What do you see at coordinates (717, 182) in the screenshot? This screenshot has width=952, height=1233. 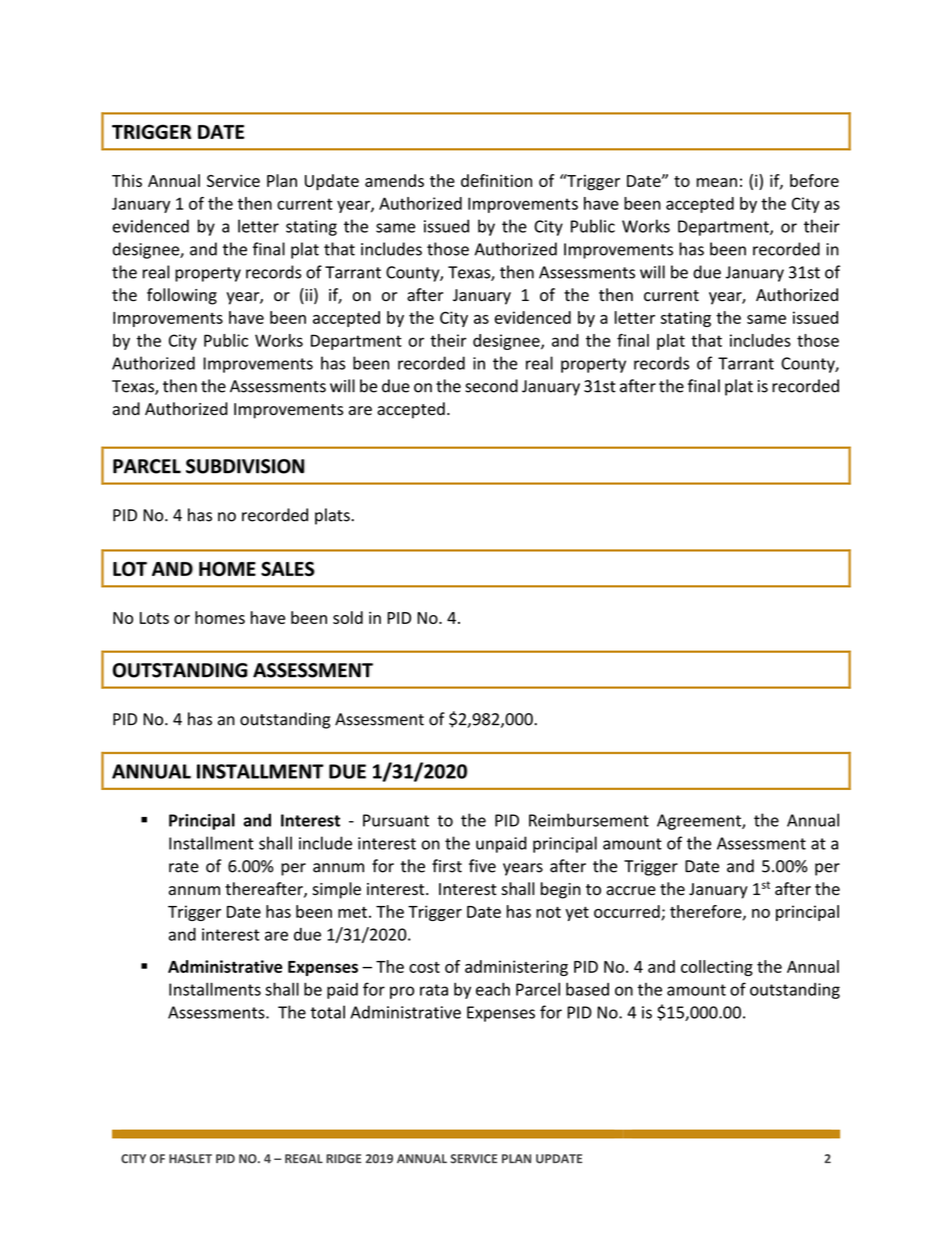 I see `mean` at bounding box center [717, 182].
